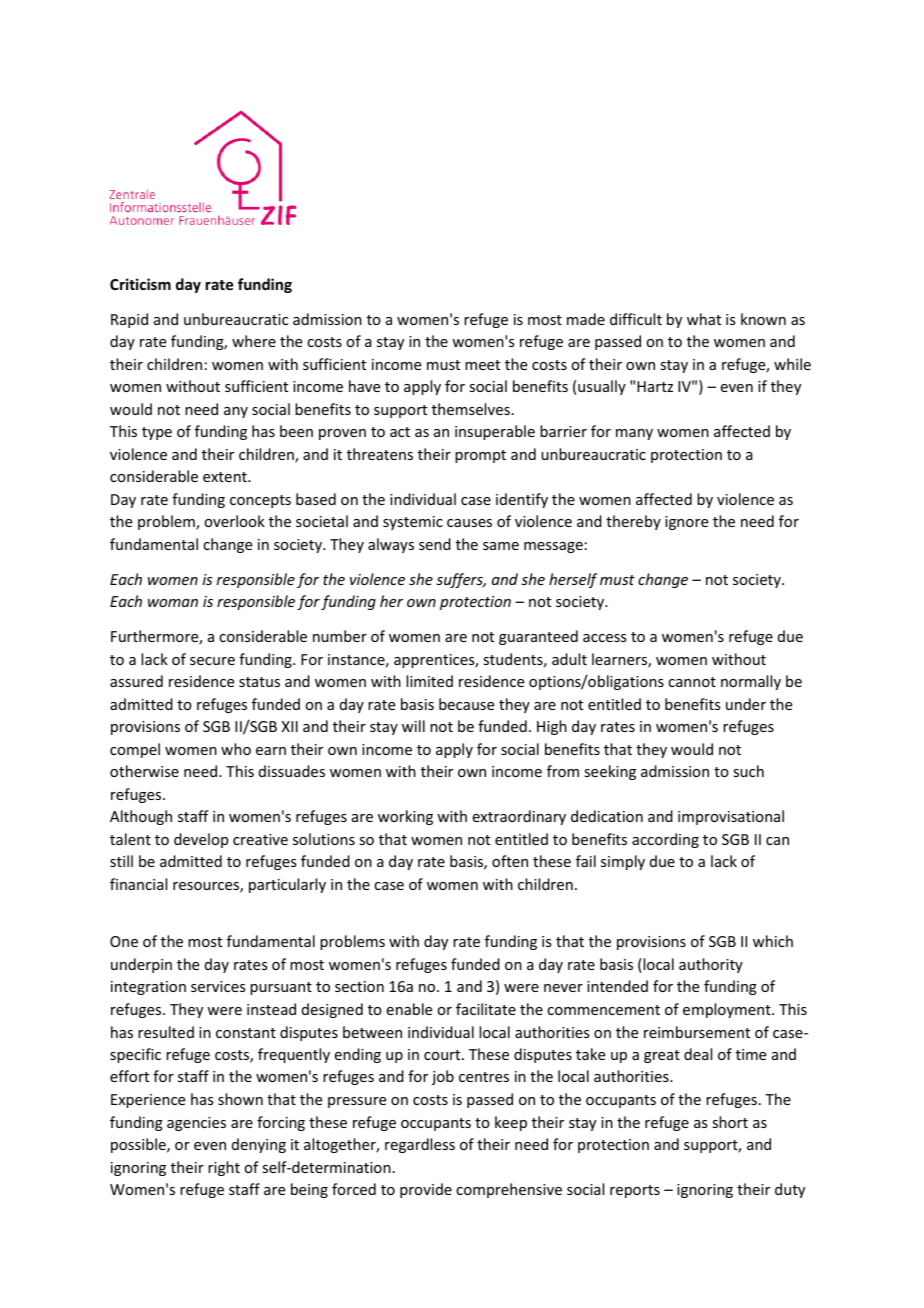 Image resolution: width=924 pixels, height=1308 pixels. I want to click on often, so click(510, 861).
